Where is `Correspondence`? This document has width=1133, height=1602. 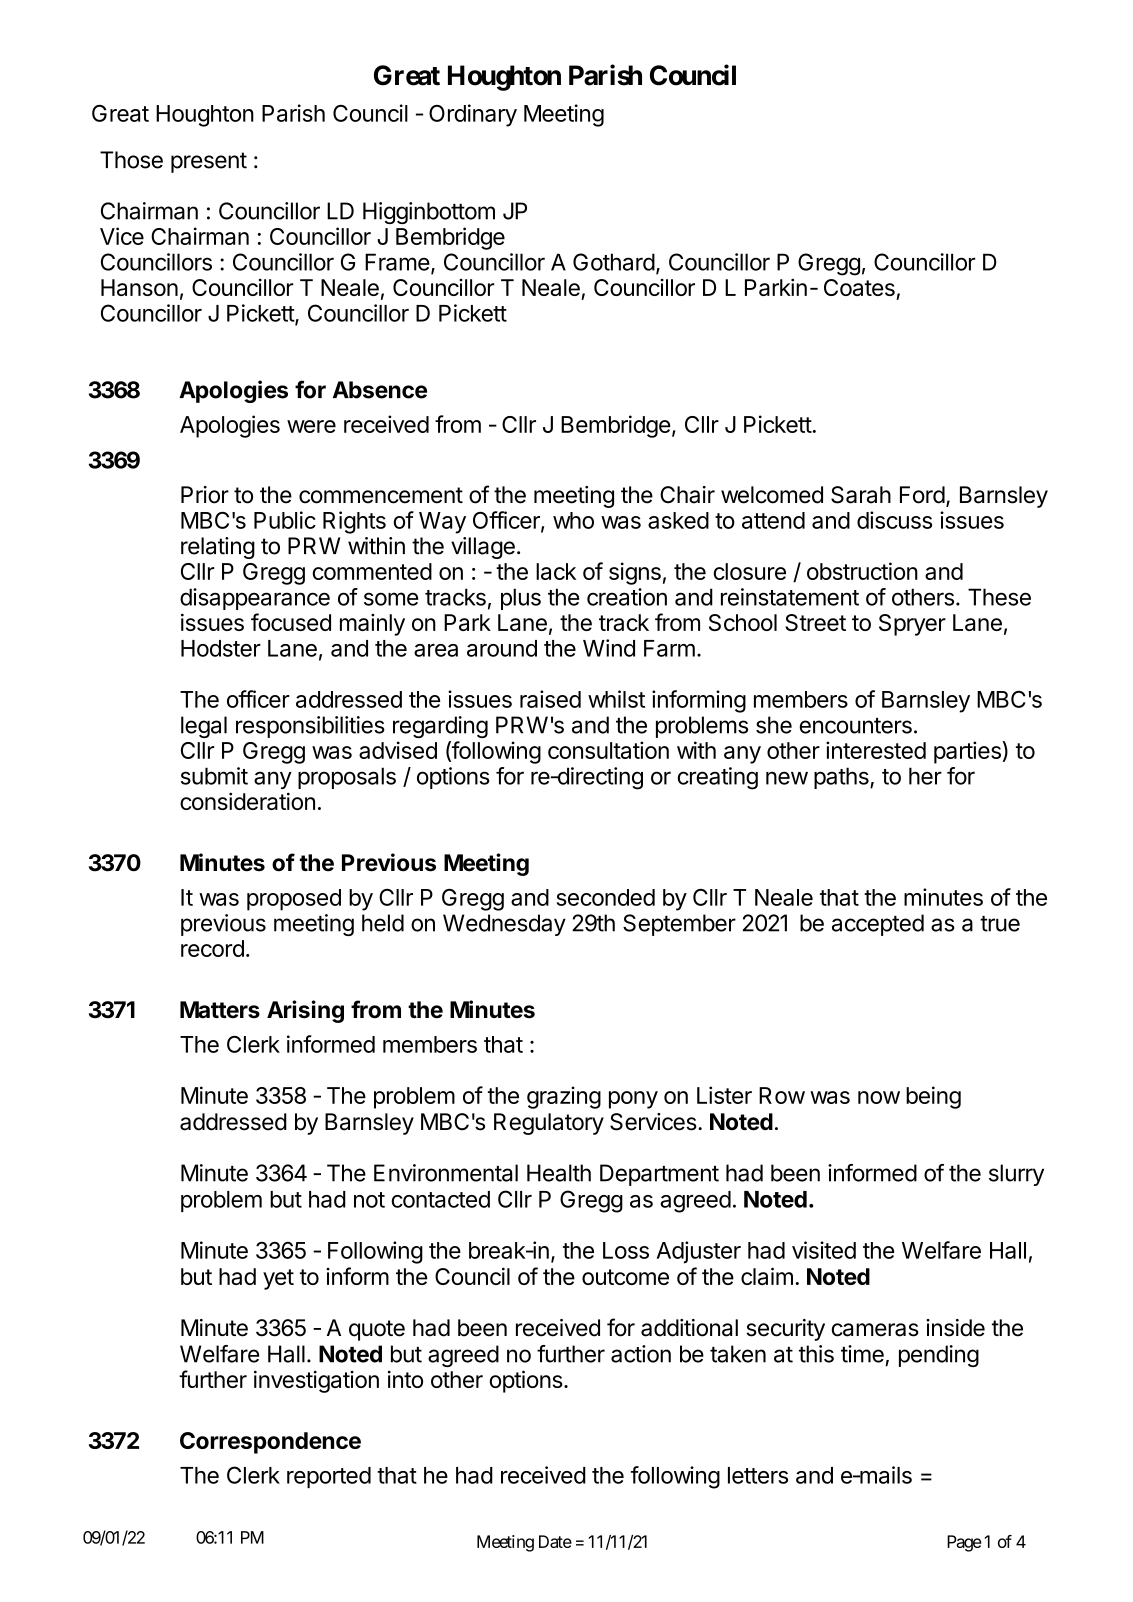
Correspondence is located at coordinates (270, 1443).
